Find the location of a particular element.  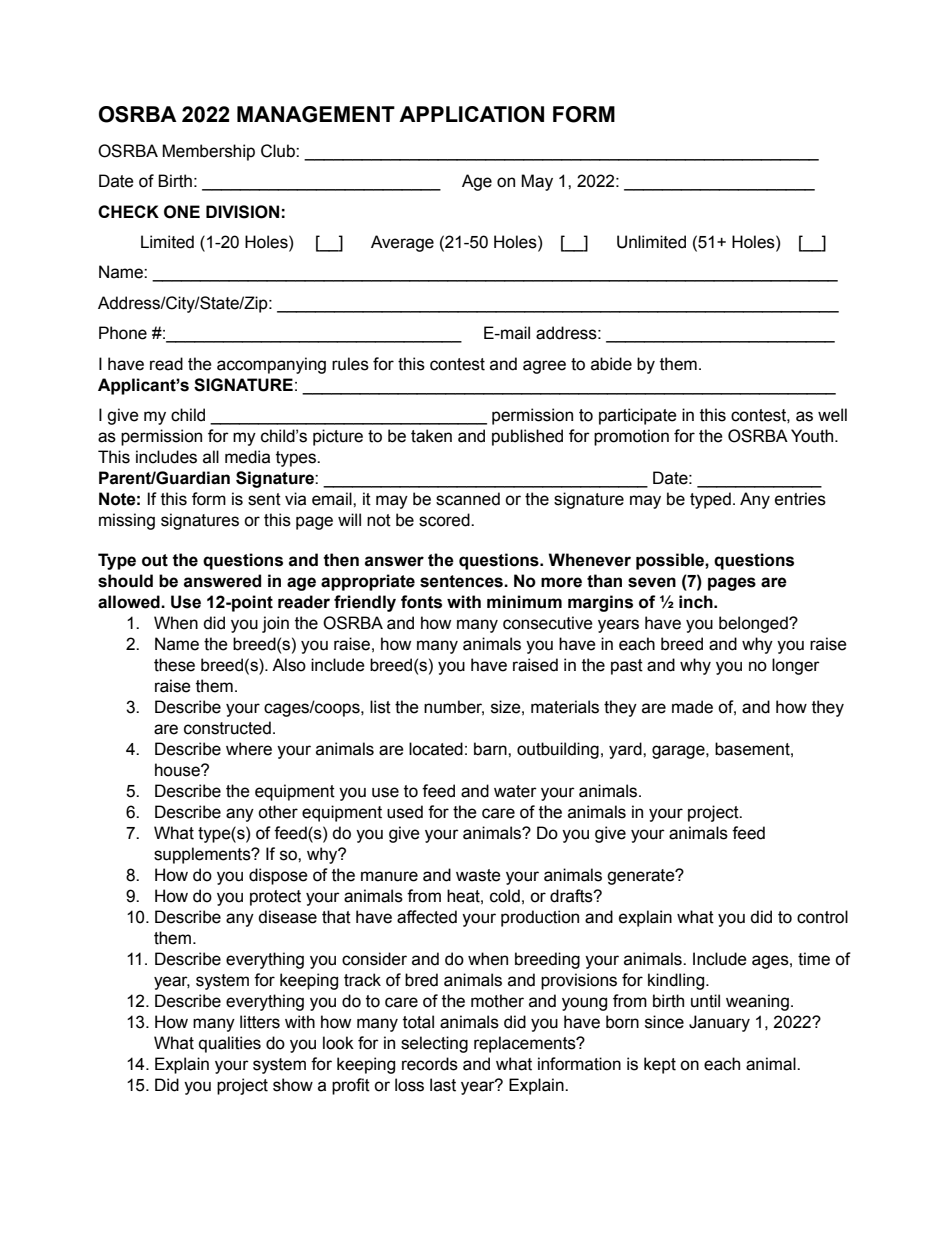

selecting is located at coordinates (434, 1044).
